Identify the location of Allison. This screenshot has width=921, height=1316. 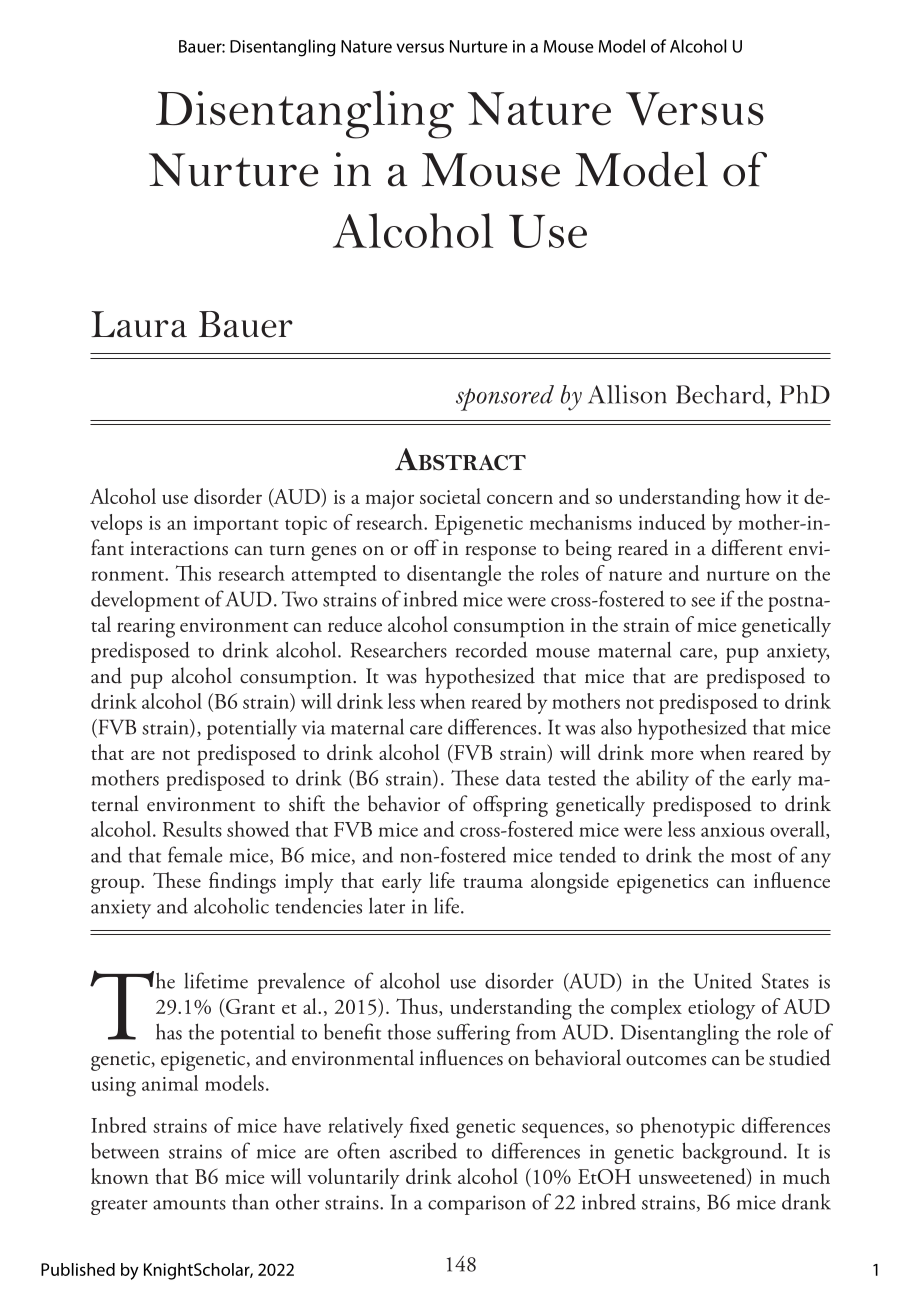
(627, 394).
